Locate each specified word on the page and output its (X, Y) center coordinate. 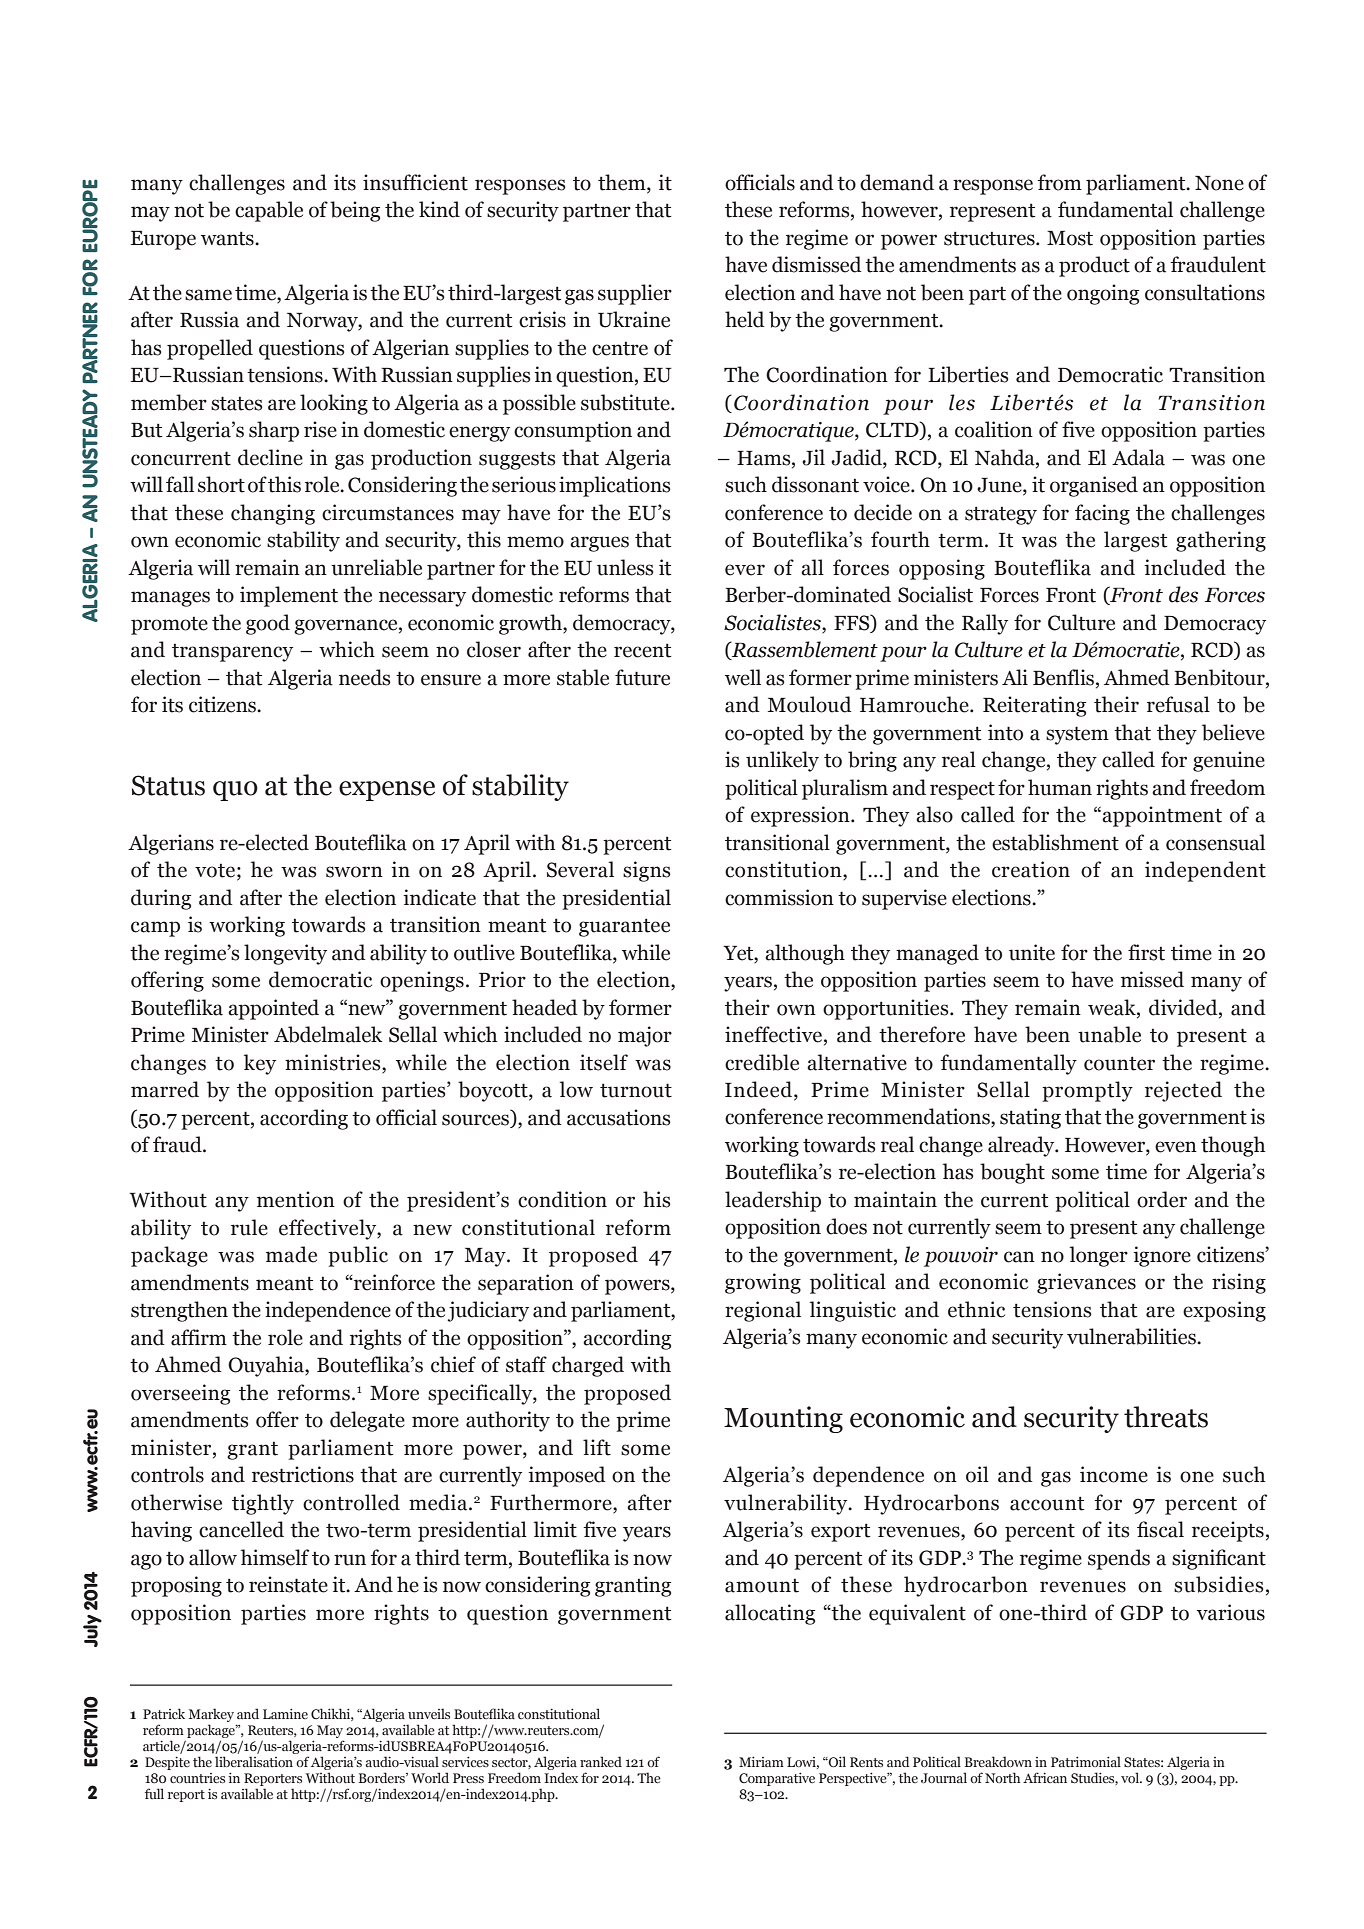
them (623, 183)
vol (1131, 1777)
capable (269, 211)
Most (1070, 238)
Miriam (761, 1761)
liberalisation (254, 1761)
